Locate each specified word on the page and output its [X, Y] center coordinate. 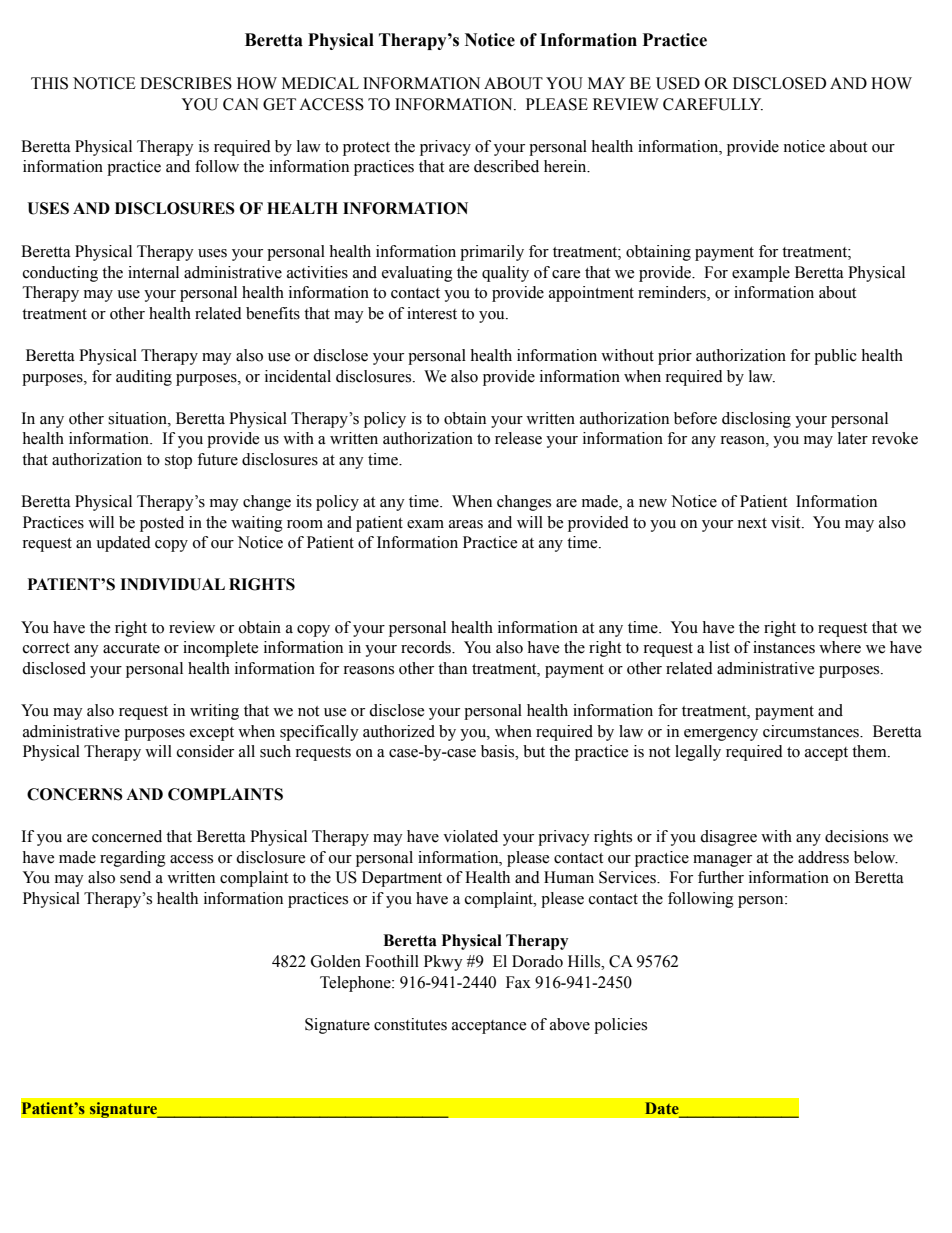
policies [620, 1026]
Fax [518, 982]
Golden [336, 961]
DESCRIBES [186, 83]
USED [678, 83]
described [506, 166]
